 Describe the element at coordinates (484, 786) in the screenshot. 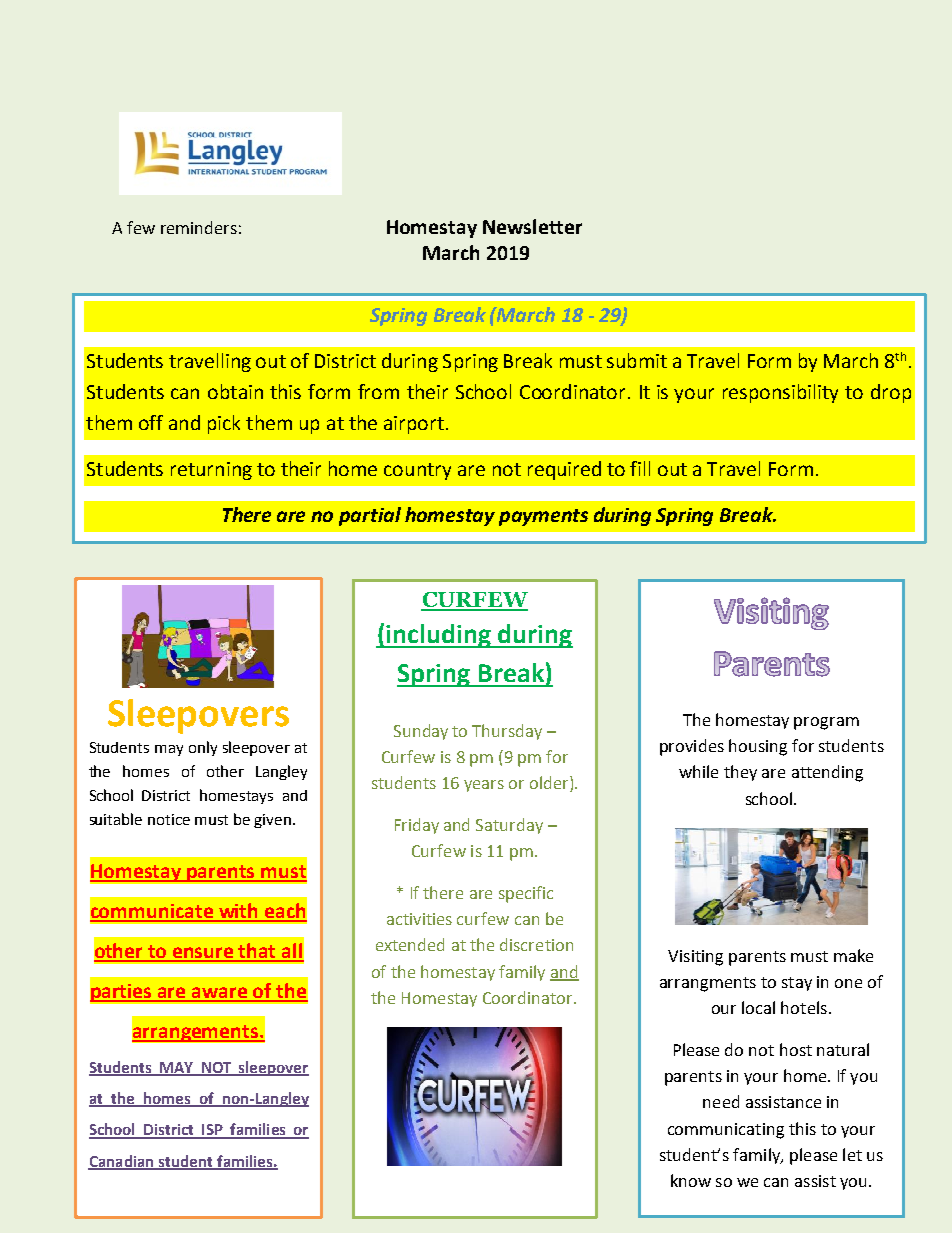

I see `years` at that location.
